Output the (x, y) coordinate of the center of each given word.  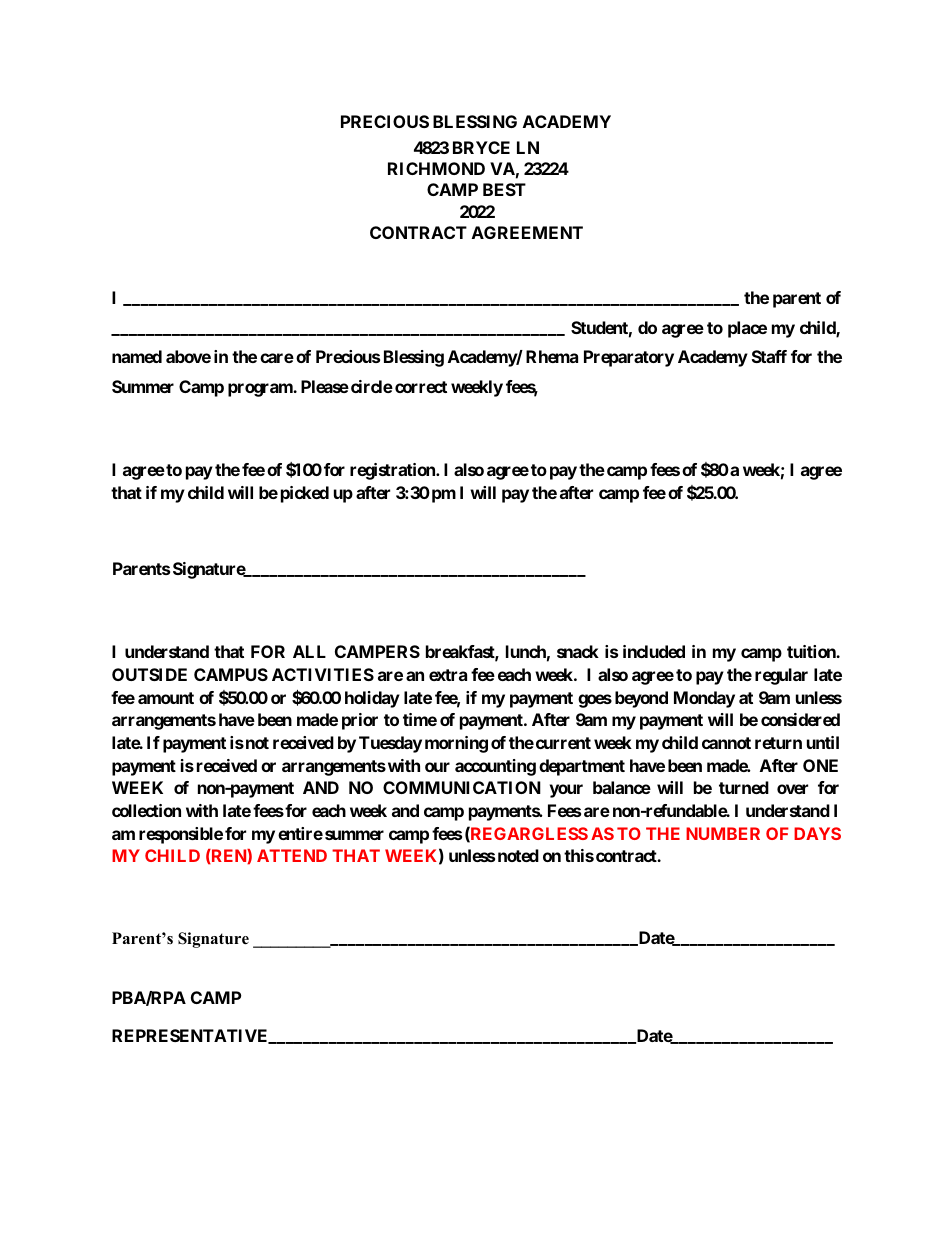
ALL (309, 651)
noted (518, 855)
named (137, 356)
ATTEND (292, 855)
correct (421, 387)
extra (448, 675)
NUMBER (723, 833)
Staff (769, 356)
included (654, 651)
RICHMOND (436, 168)
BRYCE (481, 147)
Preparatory (629, 358)
